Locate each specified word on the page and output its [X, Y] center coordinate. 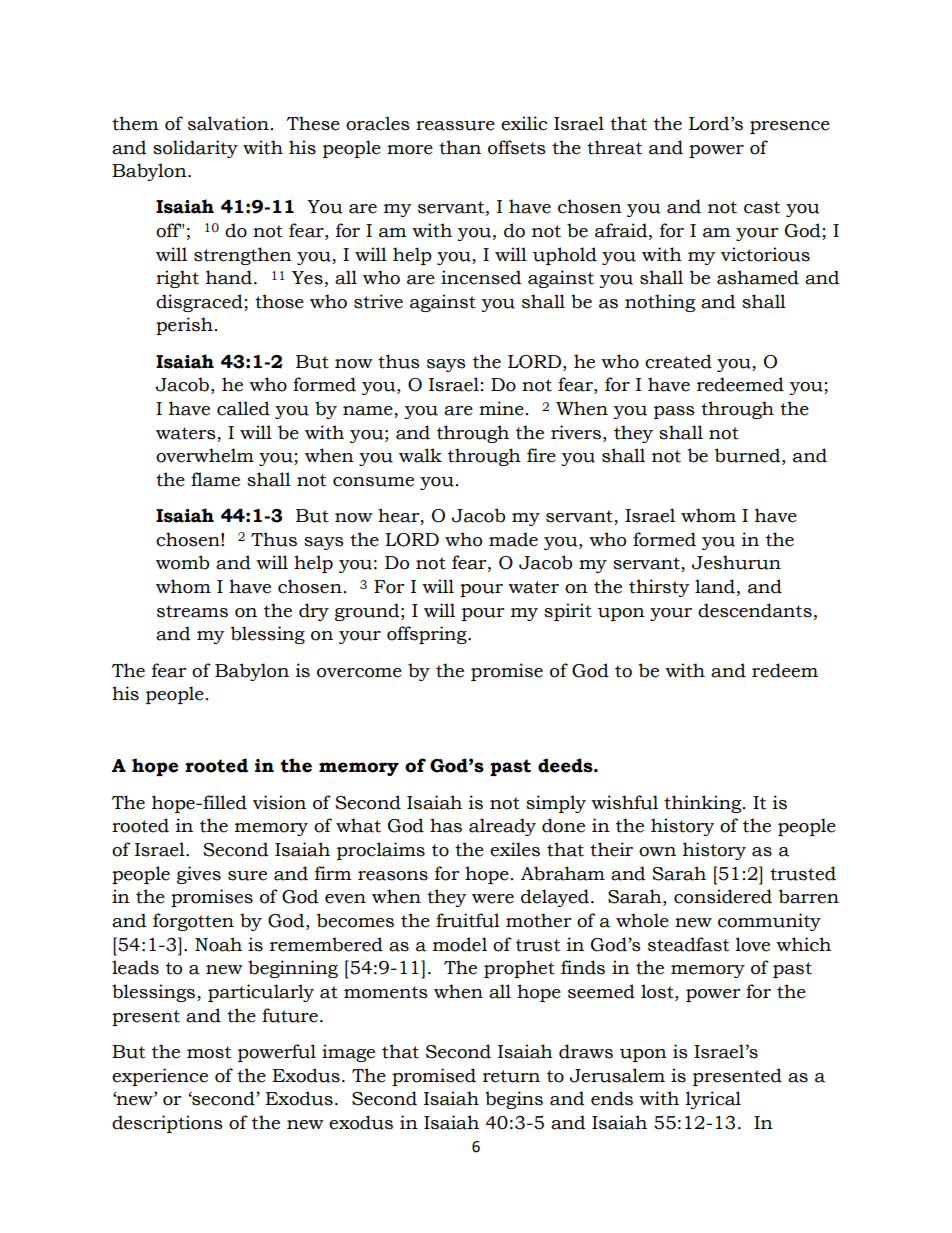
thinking [704, 804]
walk [420, 455]
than [460, 147]
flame [215, 479]
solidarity [195, 149]
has [446, 825]
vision [279, 802]
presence [790, 127]
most [209, 1052]
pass [674, 412]
